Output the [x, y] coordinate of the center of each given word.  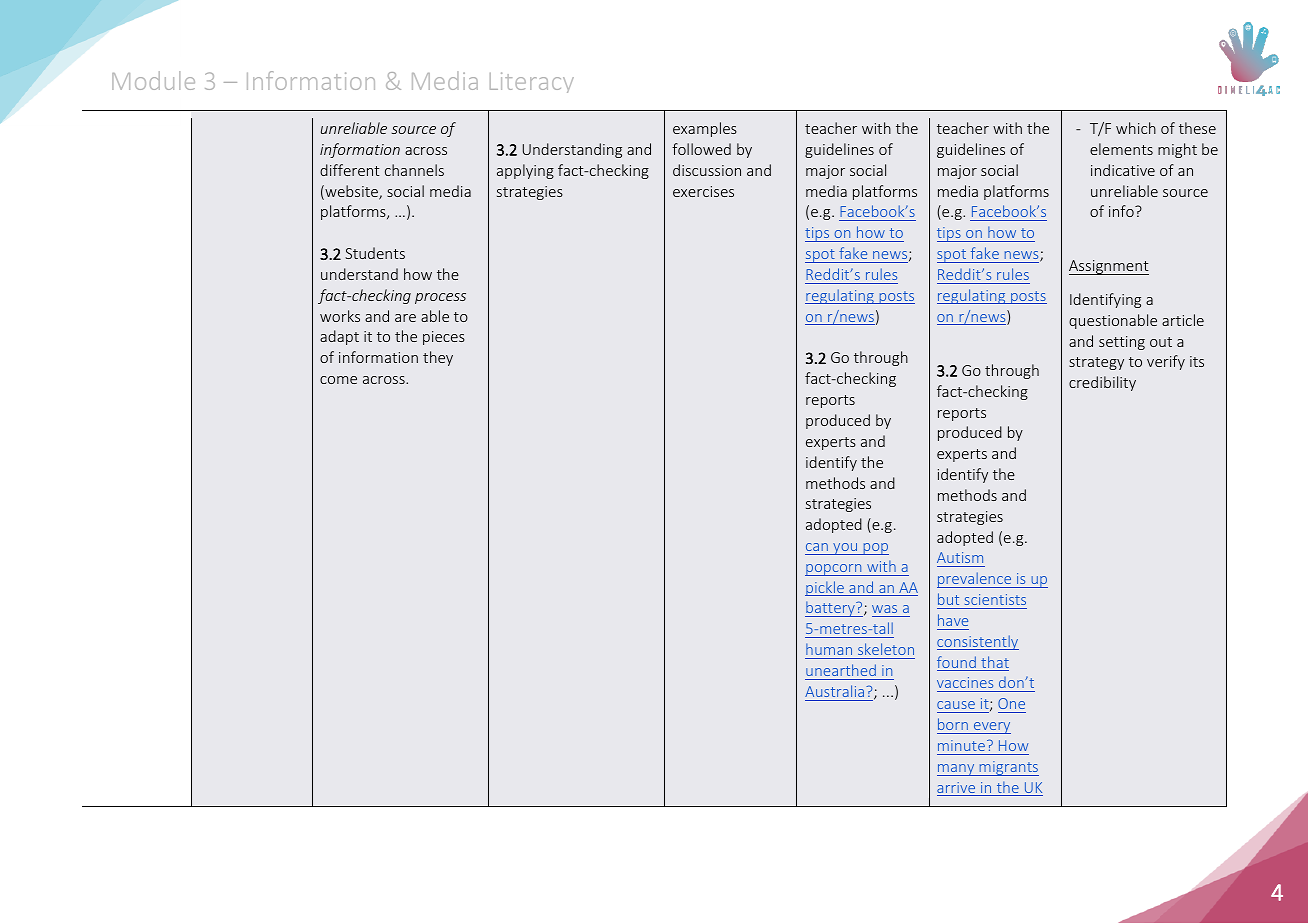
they [438, 358]
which [1136, 128]
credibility [1102, 383]
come [338, 380]
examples [705, 129]
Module [153, 80]
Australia [834, 691]
